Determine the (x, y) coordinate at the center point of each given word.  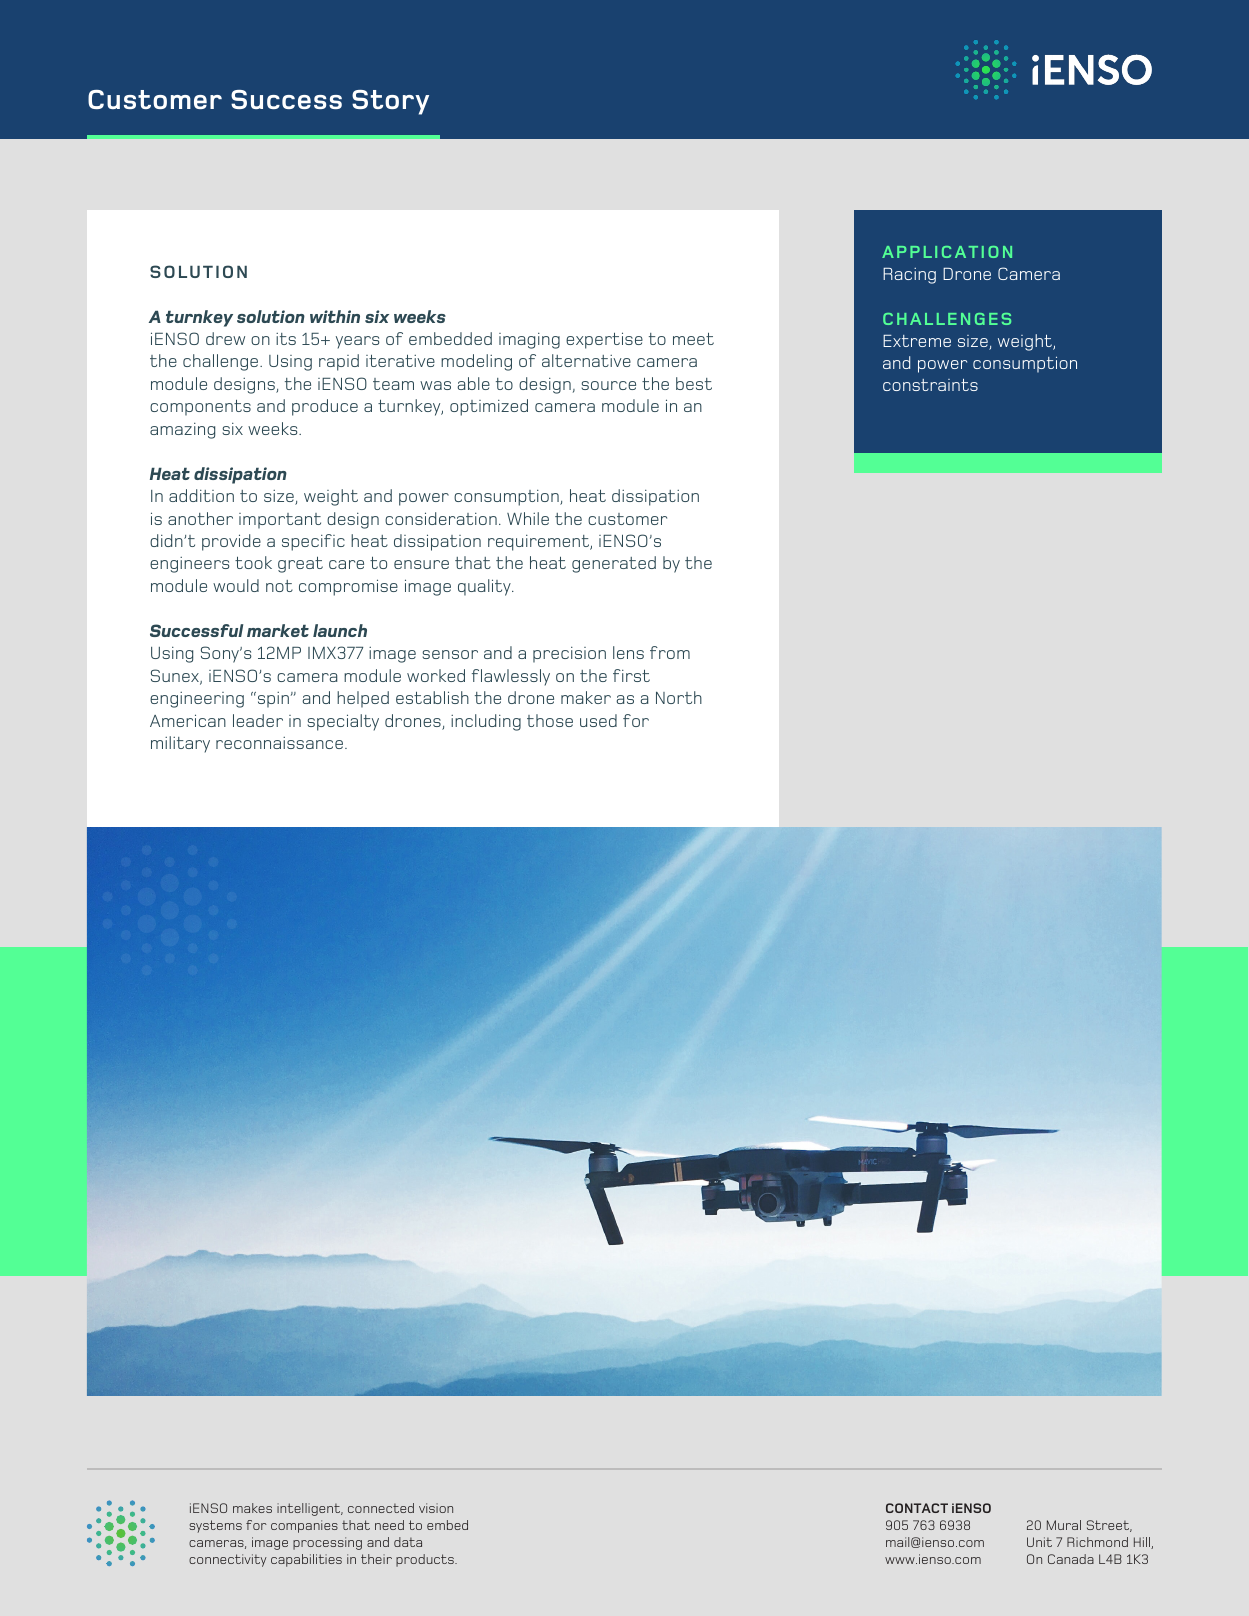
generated (614, 564)
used (598, 720)
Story (390, 102)
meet (693, 339)
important (280, 521)
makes (252, 1508)
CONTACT (917, 1508)
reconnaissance (279, 743)
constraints (930, 385)
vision (436, 1508)
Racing (909, 276)
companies (304, 1526)
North (679, 697)
